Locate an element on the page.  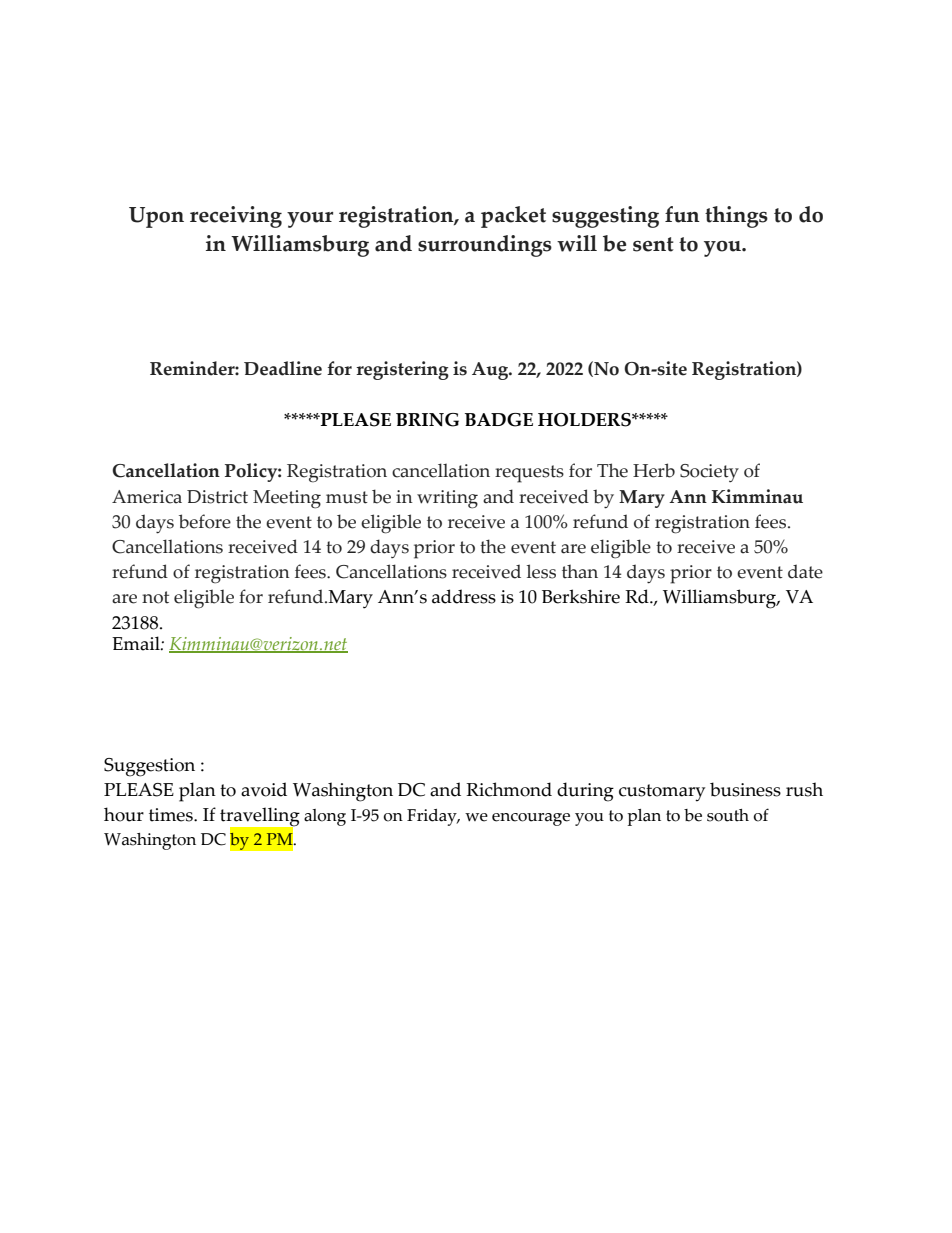
surroundings is located at coordinates (485, 246).
